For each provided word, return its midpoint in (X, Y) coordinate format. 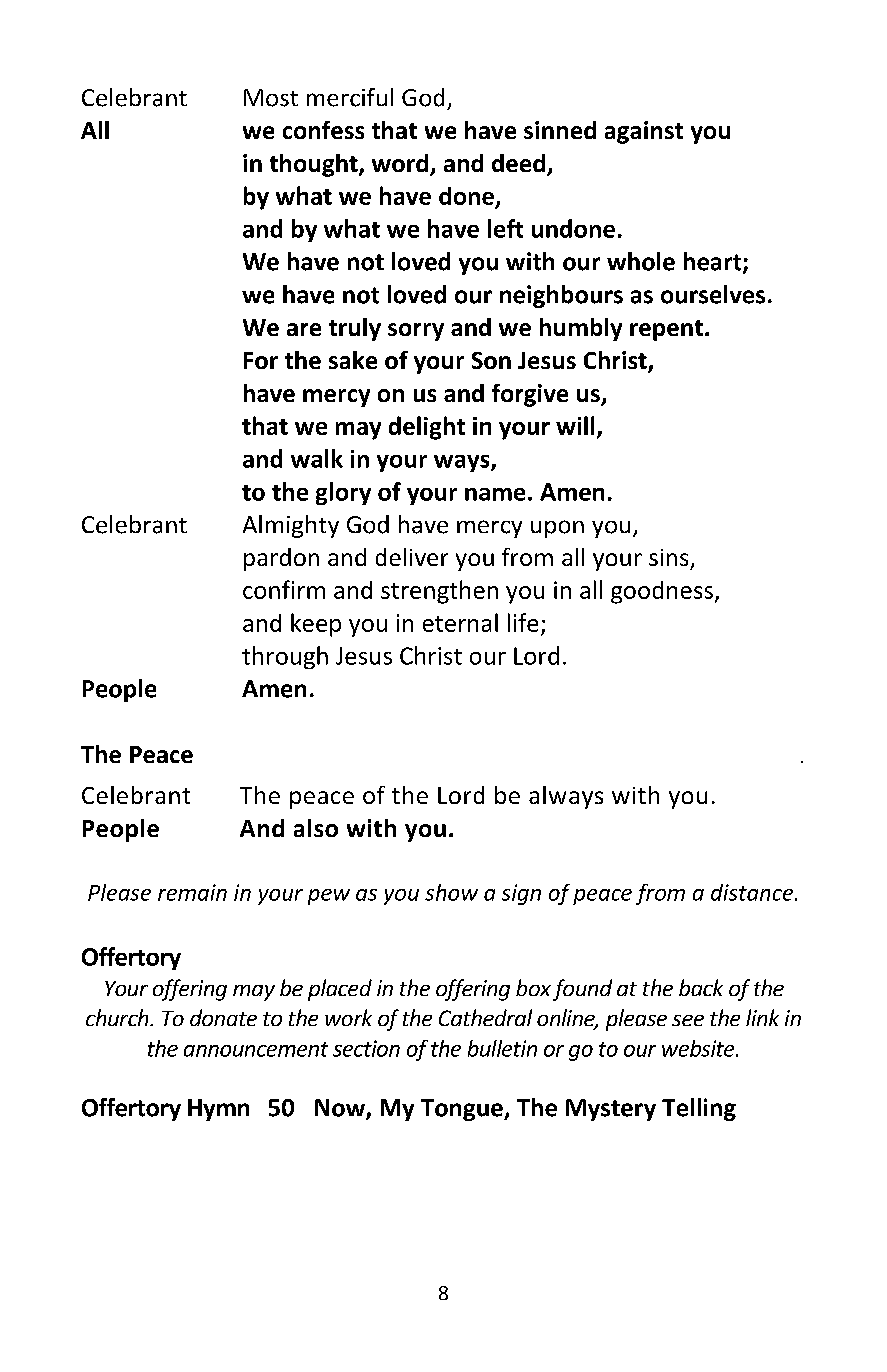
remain (192, 892)
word (401, 164)
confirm (284, 589)
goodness (662, 592)
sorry (416, 332)
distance (753, 892)
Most (271, 98)
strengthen (439, 592)
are (304, 329)
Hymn (218, 1110)
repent (666, 330)
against (644, 132)
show (451, 892)
